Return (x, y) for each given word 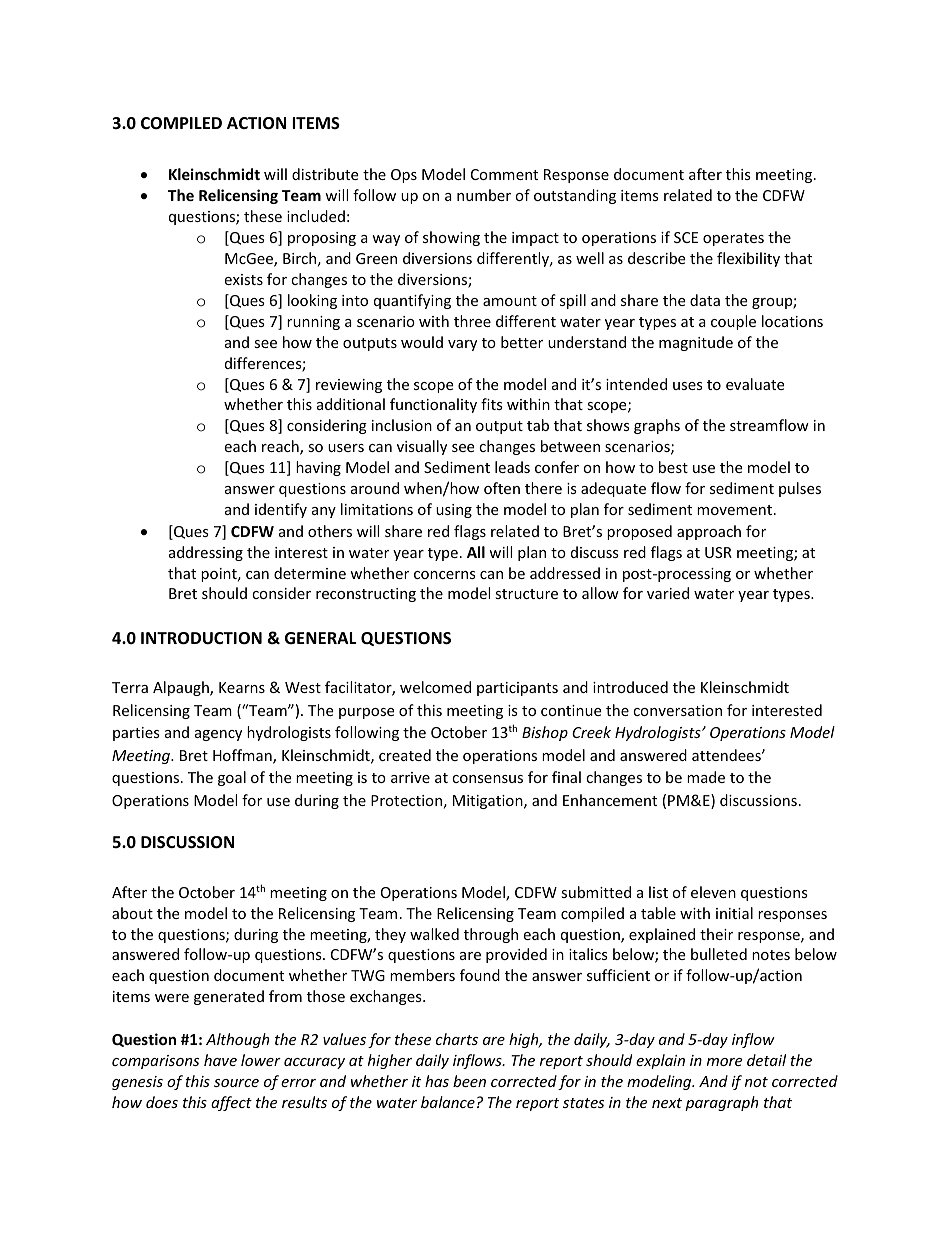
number (484, 195)
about (132, 913)
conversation (677, 710)
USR (718, 552)
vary (462, 345)
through (491, 935)
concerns (445, 575)
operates (733, 239)
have (220, 1060)
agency (218, 735)
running (313, 323)
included (316, 216)
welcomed (435, 687)
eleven (713, 892)
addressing (206, 553)
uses (688, 386)
